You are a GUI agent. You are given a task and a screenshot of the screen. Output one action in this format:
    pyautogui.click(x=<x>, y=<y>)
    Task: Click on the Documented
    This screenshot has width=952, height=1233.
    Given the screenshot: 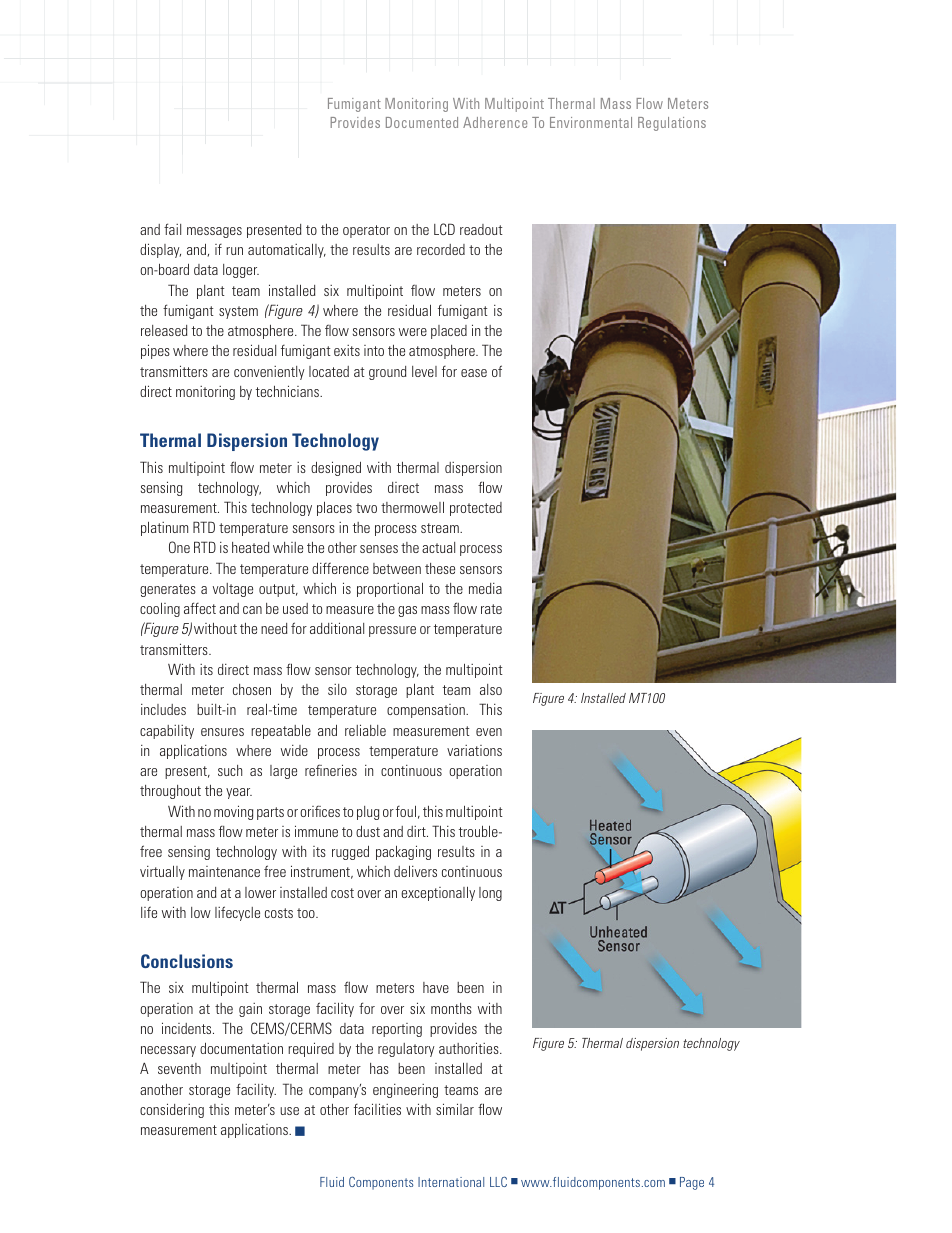 What is the action you would take?
    pyautogui.click(x=422, y=122)
